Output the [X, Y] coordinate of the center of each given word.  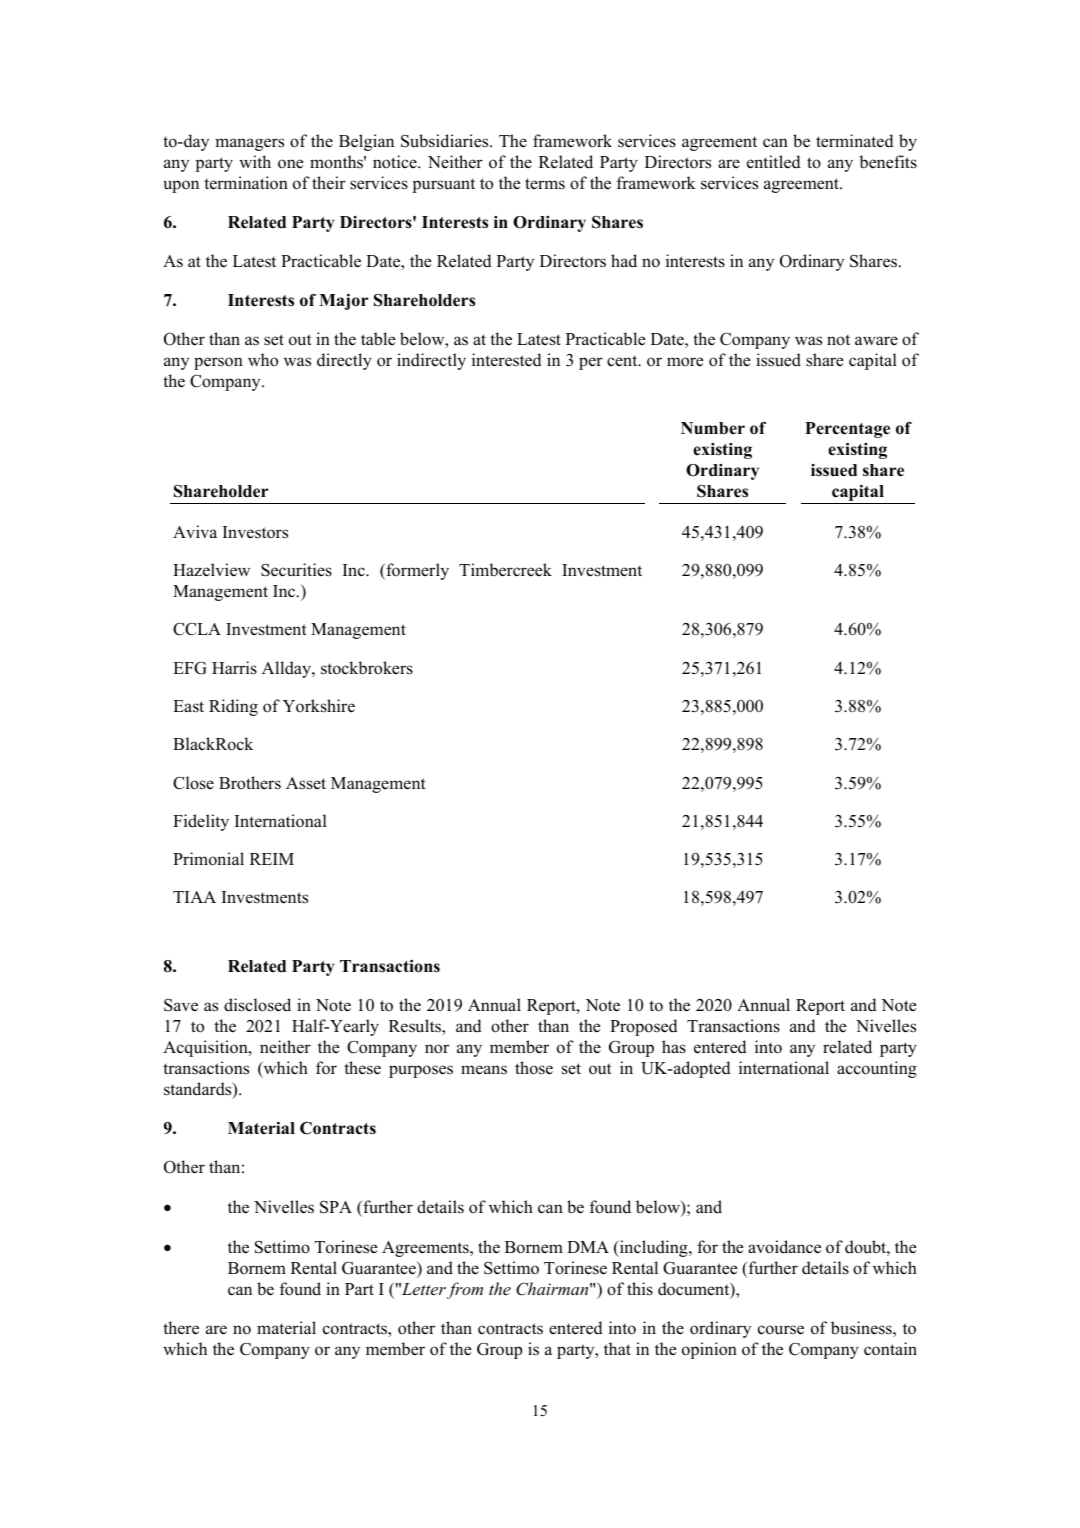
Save [181, 1005]
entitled [774, 162]
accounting [877, 1069]
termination [246, 183]
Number [713, 428]
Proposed [644, 1027]
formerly [416, 571]
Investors [255, 532]
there [181, 1328]
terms [545, 184]
